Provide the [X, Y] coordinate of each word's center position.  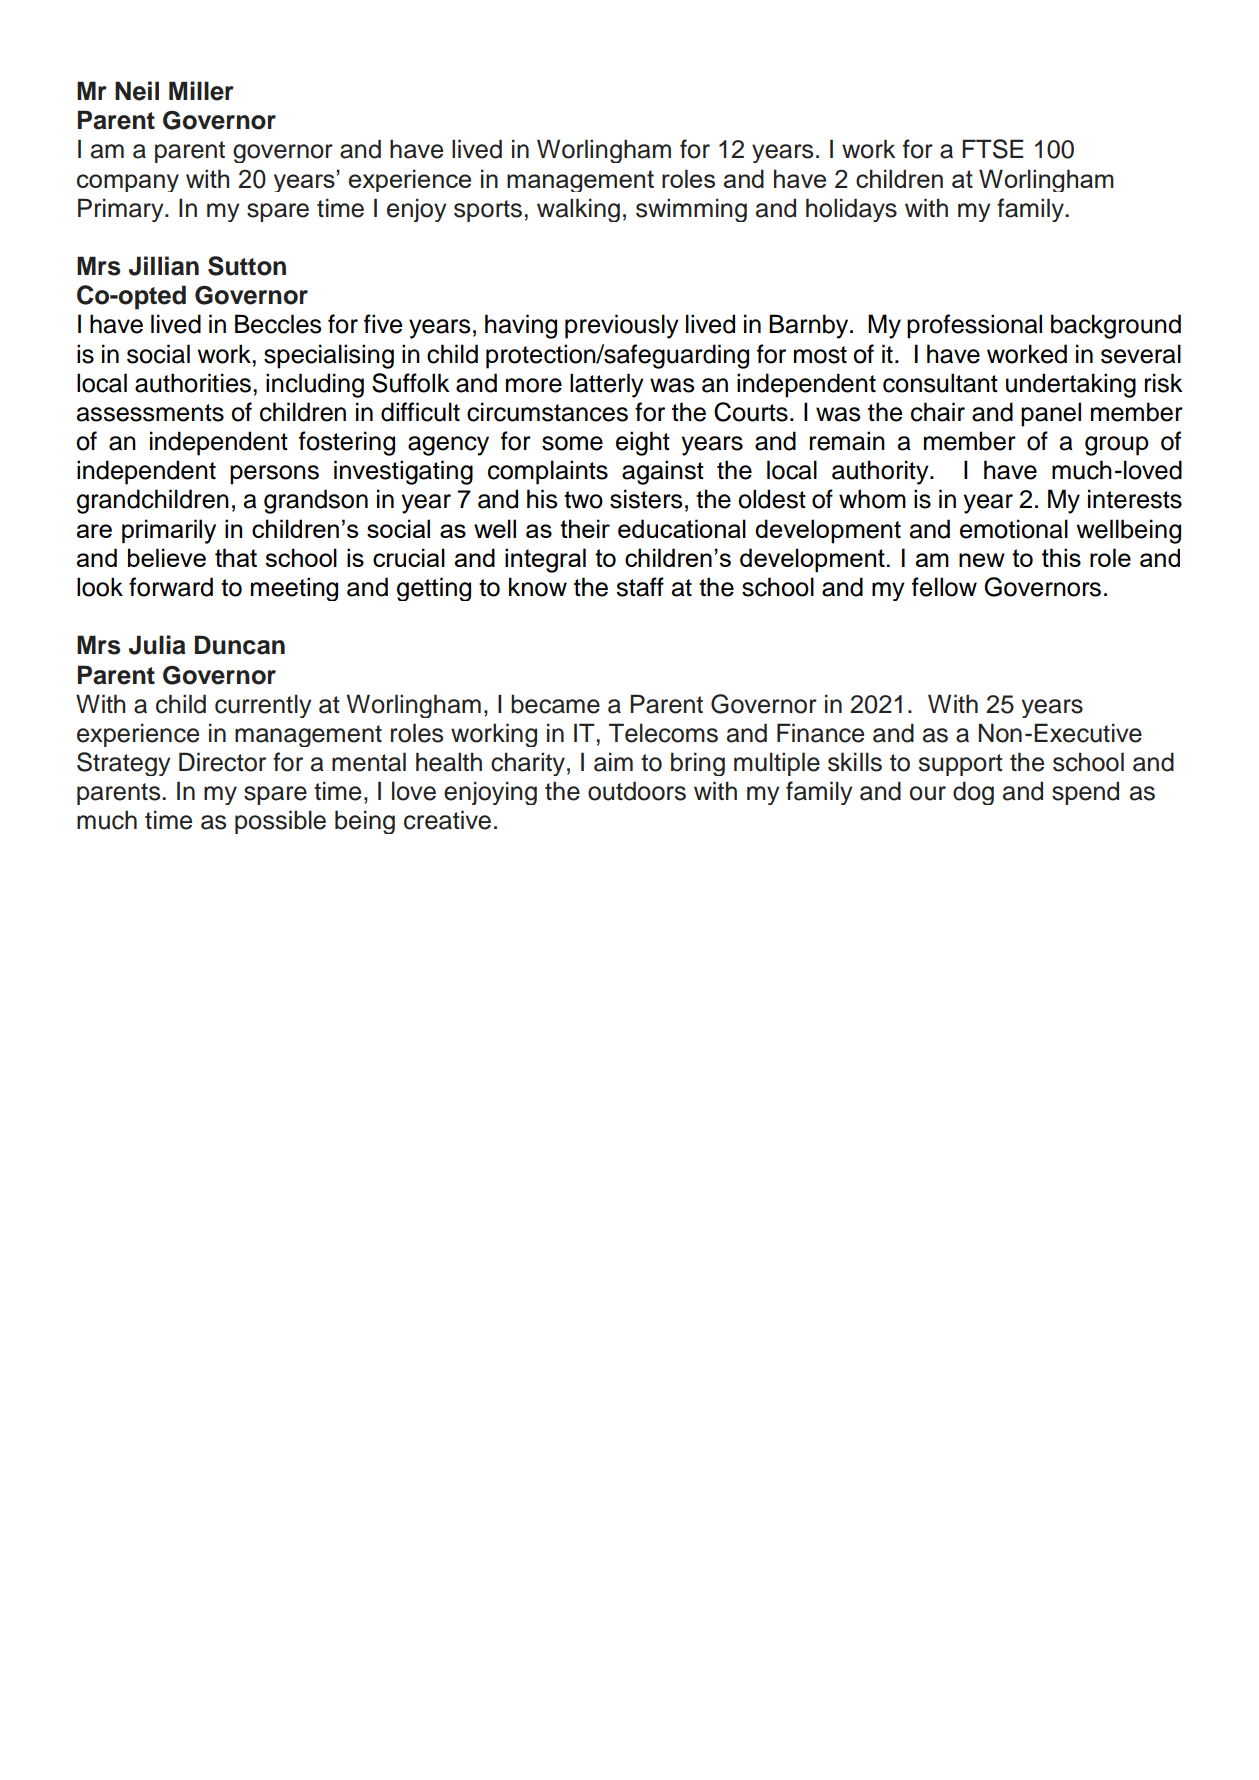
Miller [201, 91]
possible [280, 822]
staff [640, 587]
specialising [329, 356]
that [236, 557]
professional [974, 326]
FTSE [993, 149]
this [1061, 557]
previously [622, 326]
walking [578, 210]
